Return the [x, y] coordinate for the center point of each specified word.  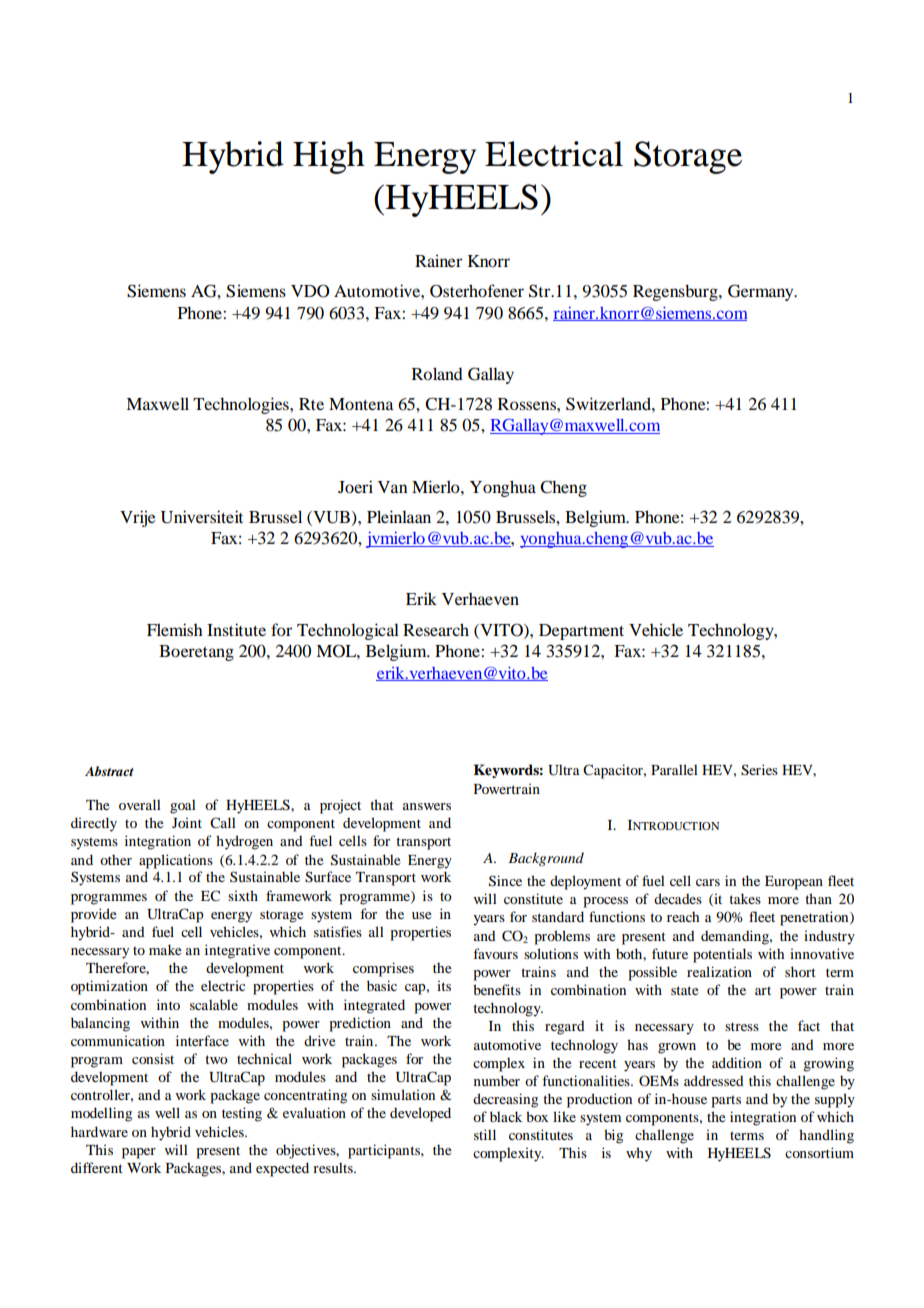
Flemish [175, 629]
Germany [762, 292]
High [329, 157]
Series [759, 770]
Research [436, 629]
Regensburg [676, 292]
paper [139, 1153]
